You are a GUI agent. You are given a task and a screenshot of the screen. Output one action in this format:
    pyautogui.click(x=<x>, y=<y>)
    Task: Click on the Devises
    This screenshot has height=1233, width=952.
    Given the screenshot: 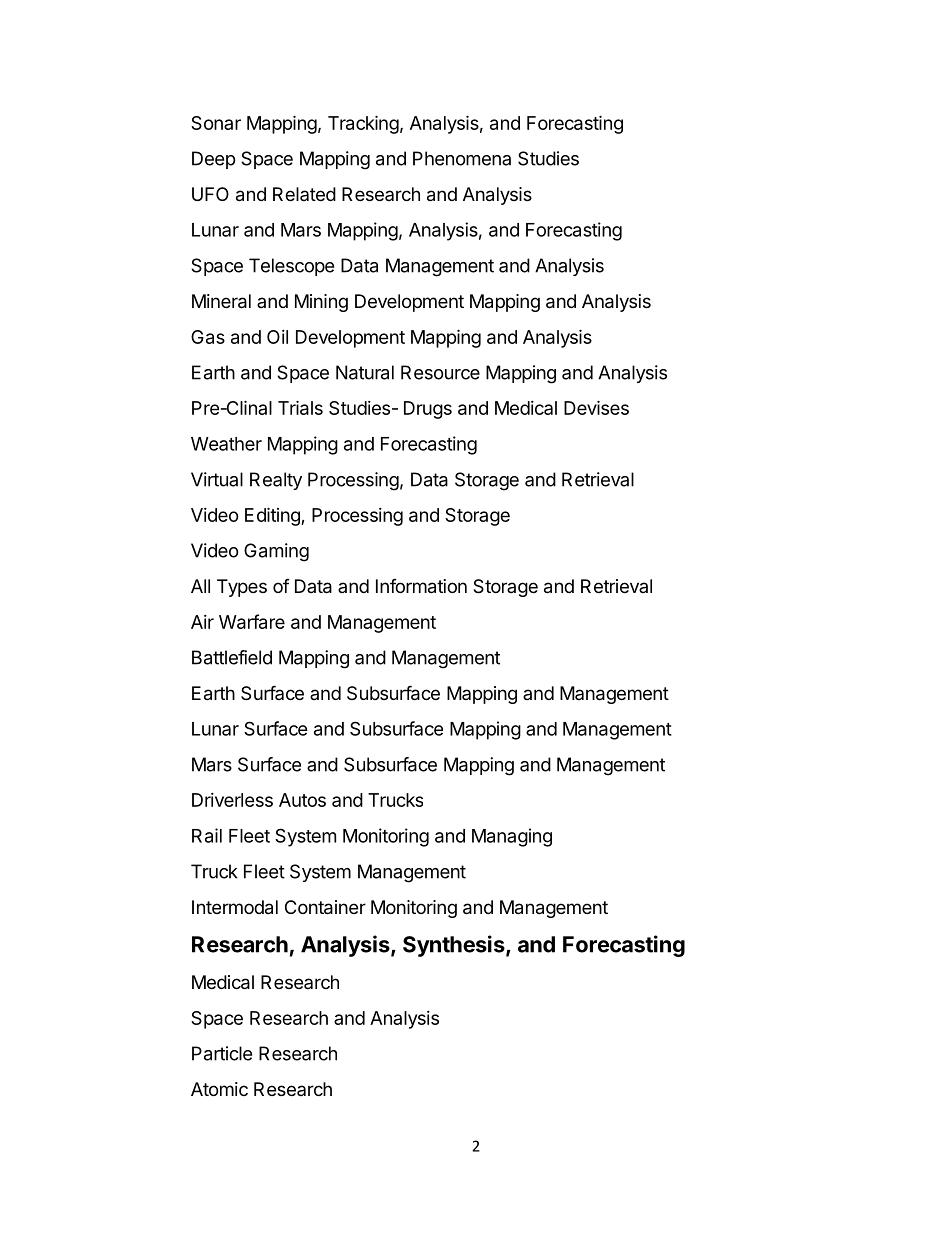 What is the action you would take?
    pyautogui.click(x=596, y=407)
